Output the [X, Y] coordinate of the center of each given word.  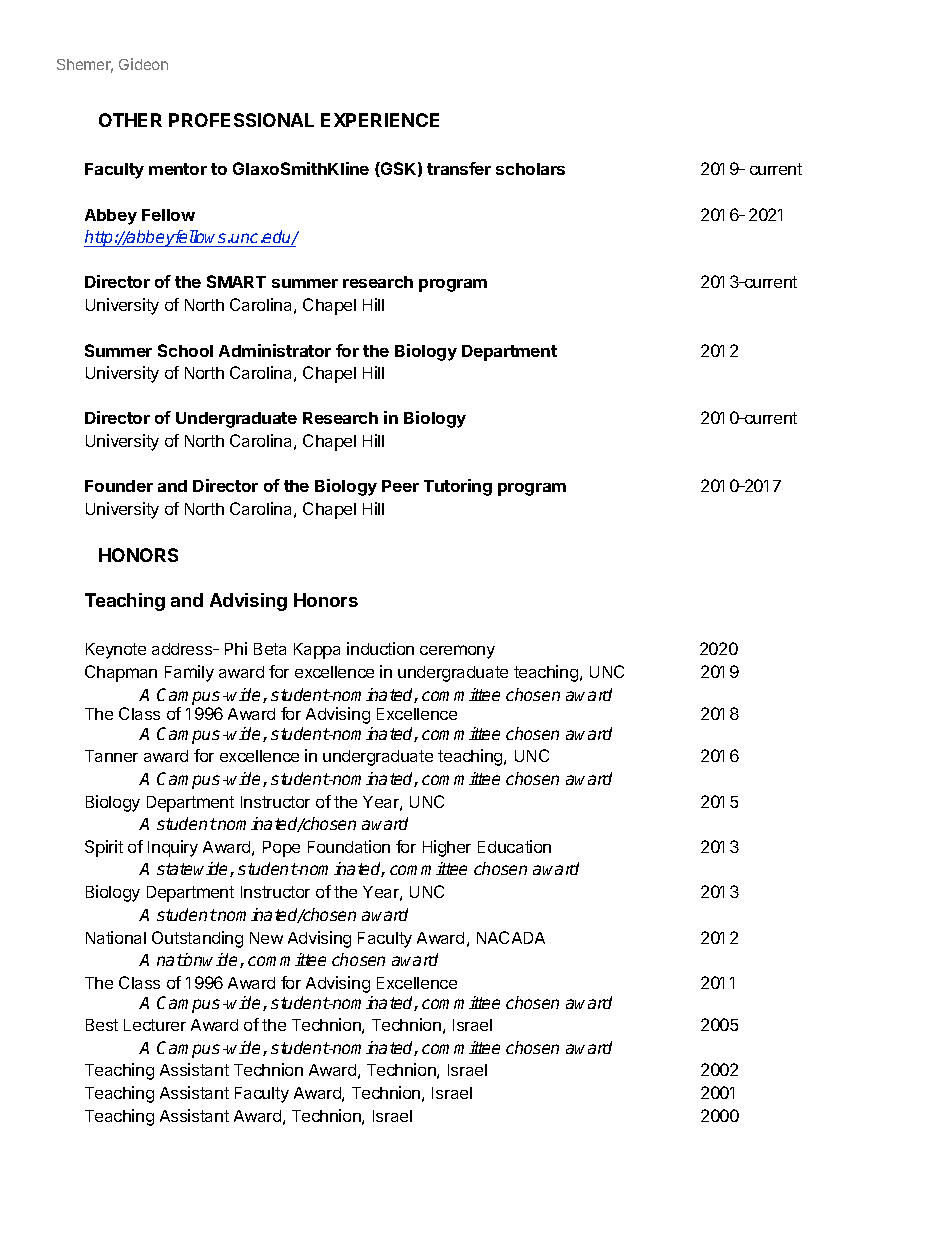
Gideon [143, 64]
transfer [459, 168]
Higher [447, 848]
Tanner [111, 756]
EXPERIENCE [380, 120]
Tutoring [458, 487]
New [266, 938]
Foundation [349, 846]
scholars [530, 169]
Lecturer [155, 1025]
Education [514, 846]
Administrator [275, 350]
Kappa [317, 651]
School [185, 350]
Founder [119, 486]
